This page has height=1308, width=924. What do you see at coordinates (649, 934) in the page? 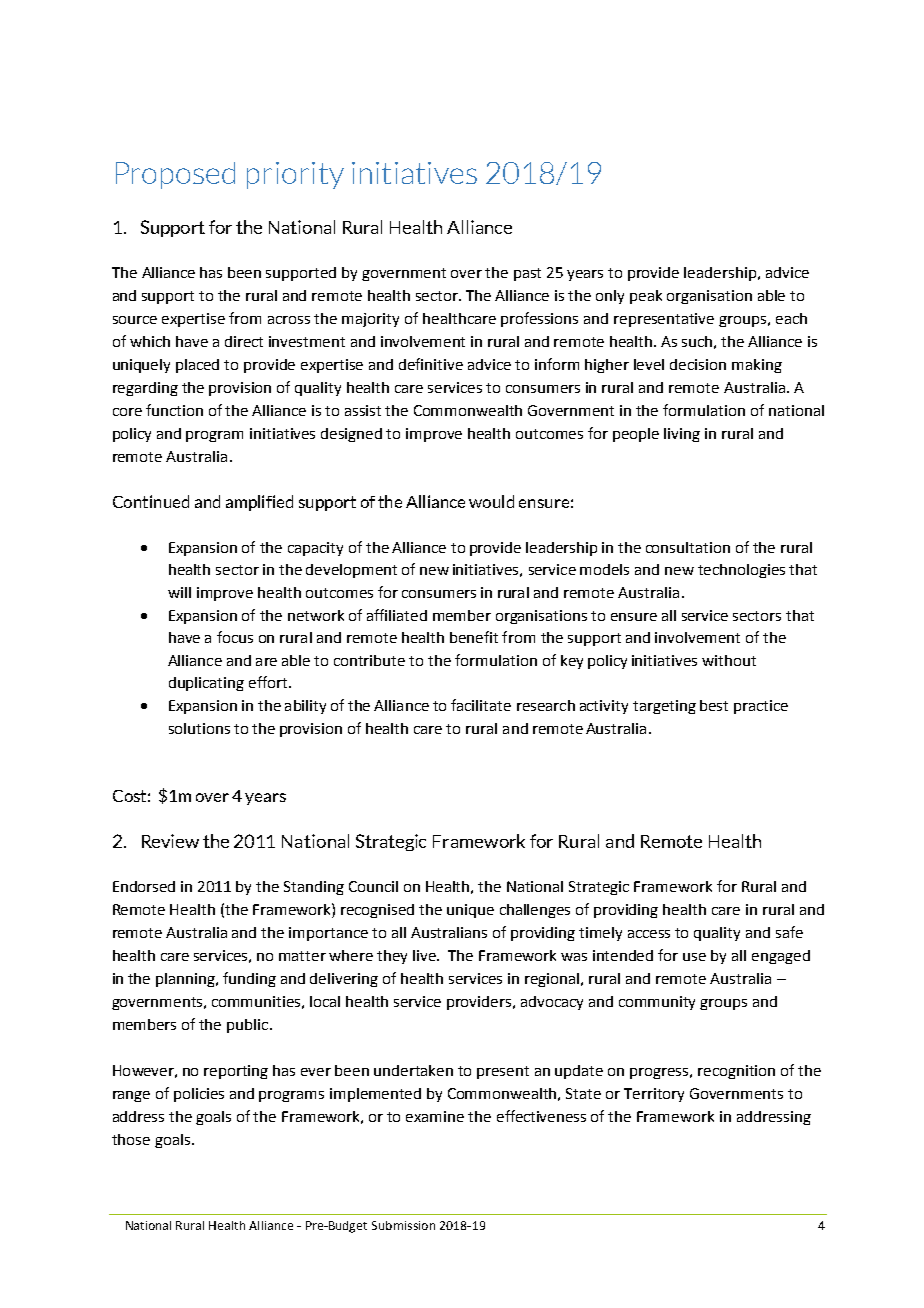
I see `access` at bounding box center [649, 934].
